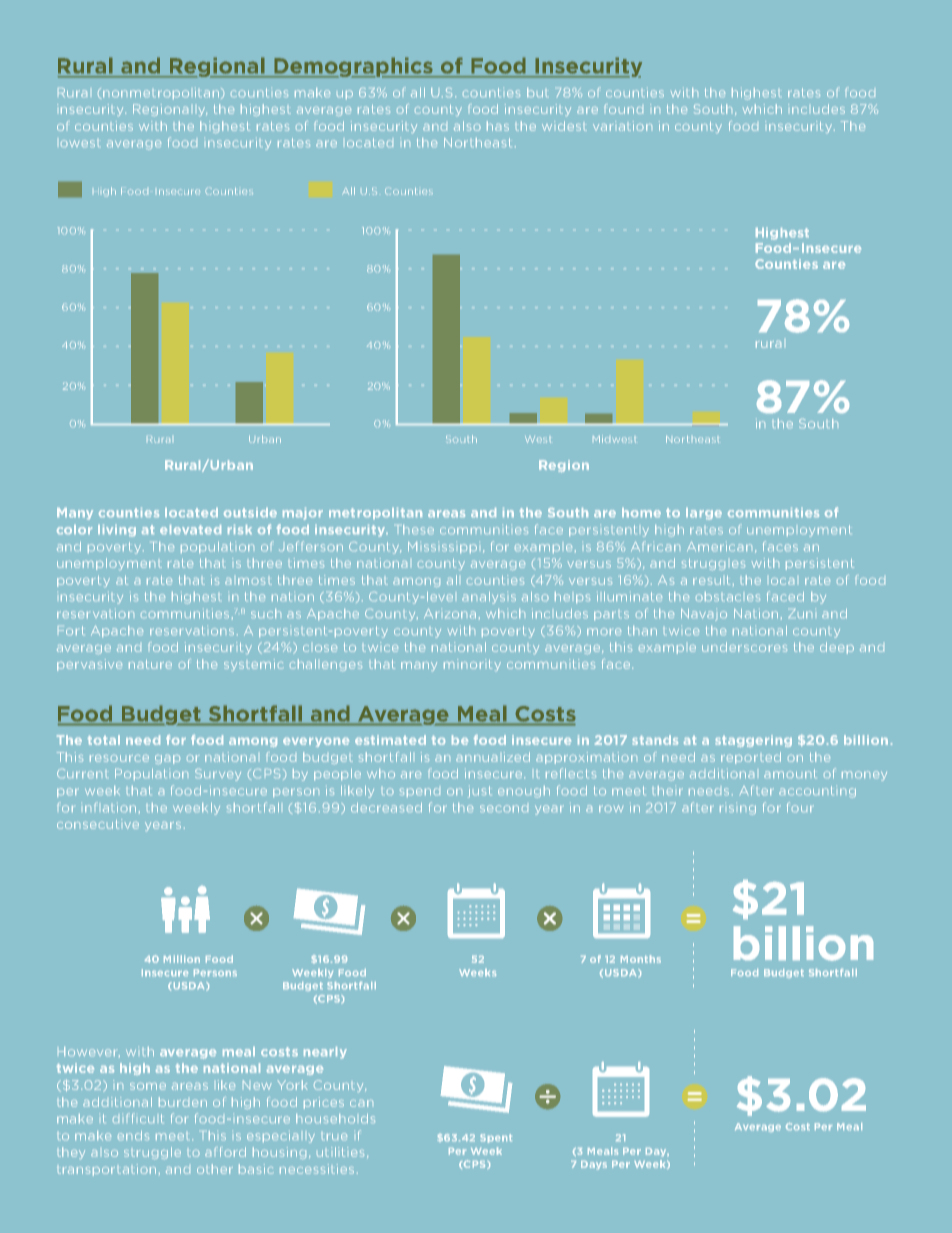 The width and height of the document is (952, 1233). I want to click on has, so click(498, 126).
